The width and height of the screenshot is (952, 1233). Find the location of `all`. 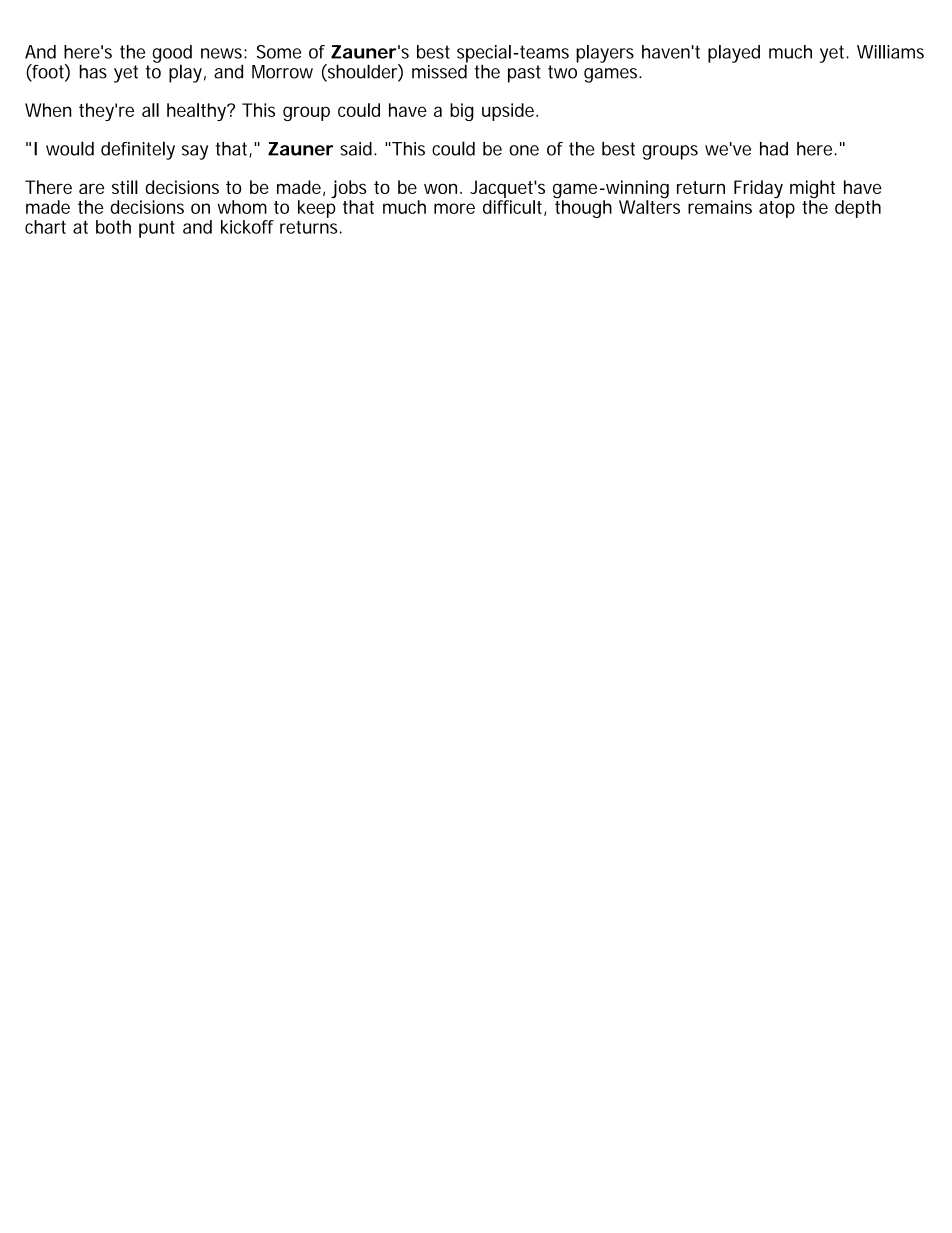

all is located at coordinates (150, 110).
